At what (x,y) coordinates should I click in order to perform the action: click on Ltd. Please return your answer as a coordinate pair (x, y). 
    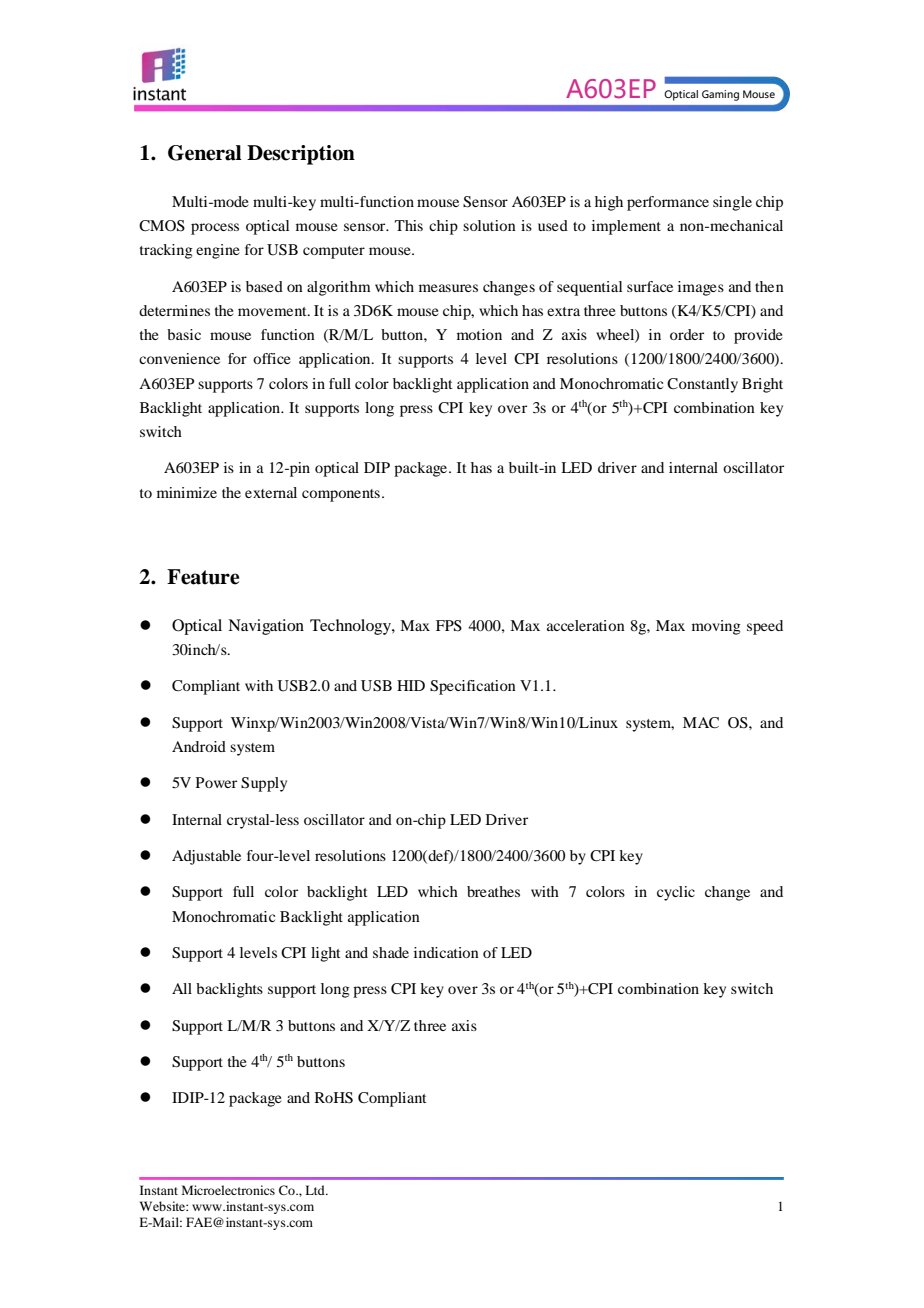
    Looking at the image, I should click on (316, 1190).
